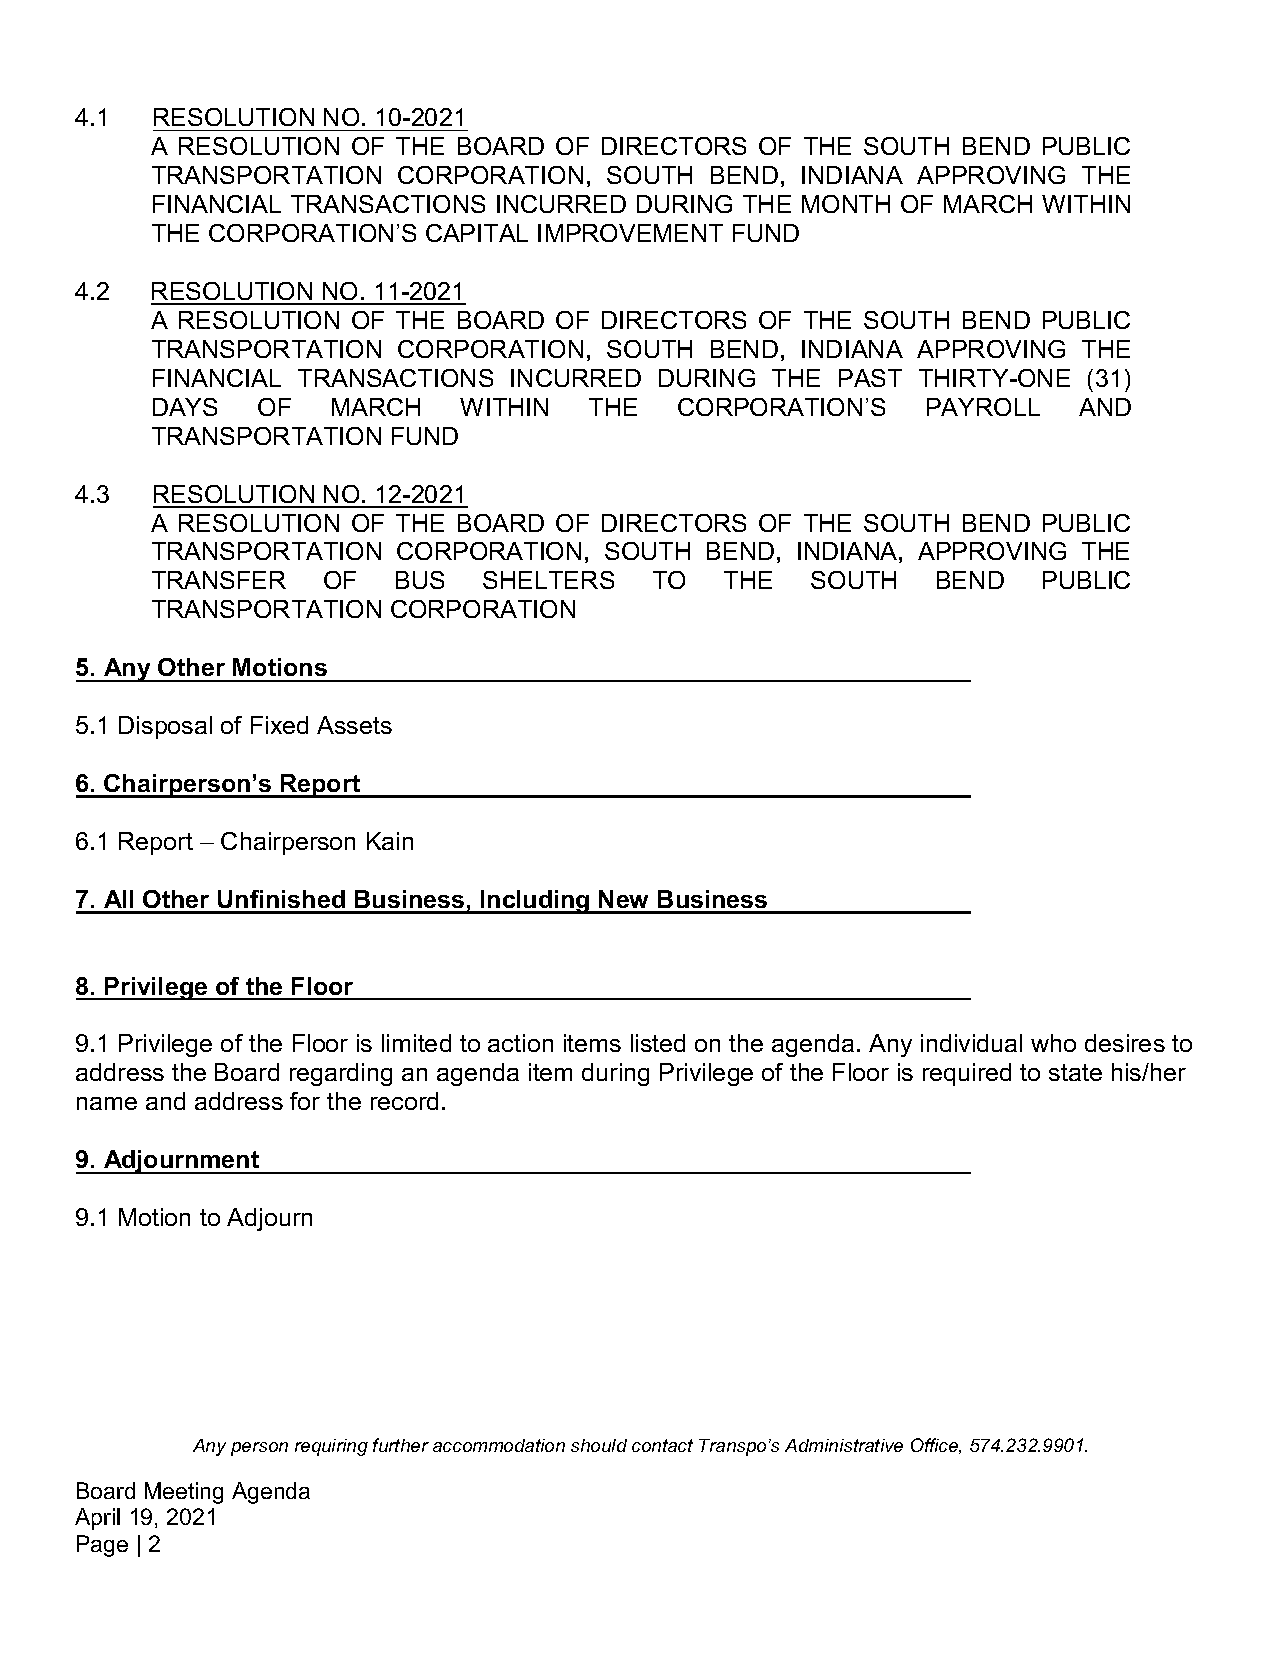  What do you see at coordinates (846, 204) in the screenshot?
I see `MONTH` at bounding box center [846, 204].
